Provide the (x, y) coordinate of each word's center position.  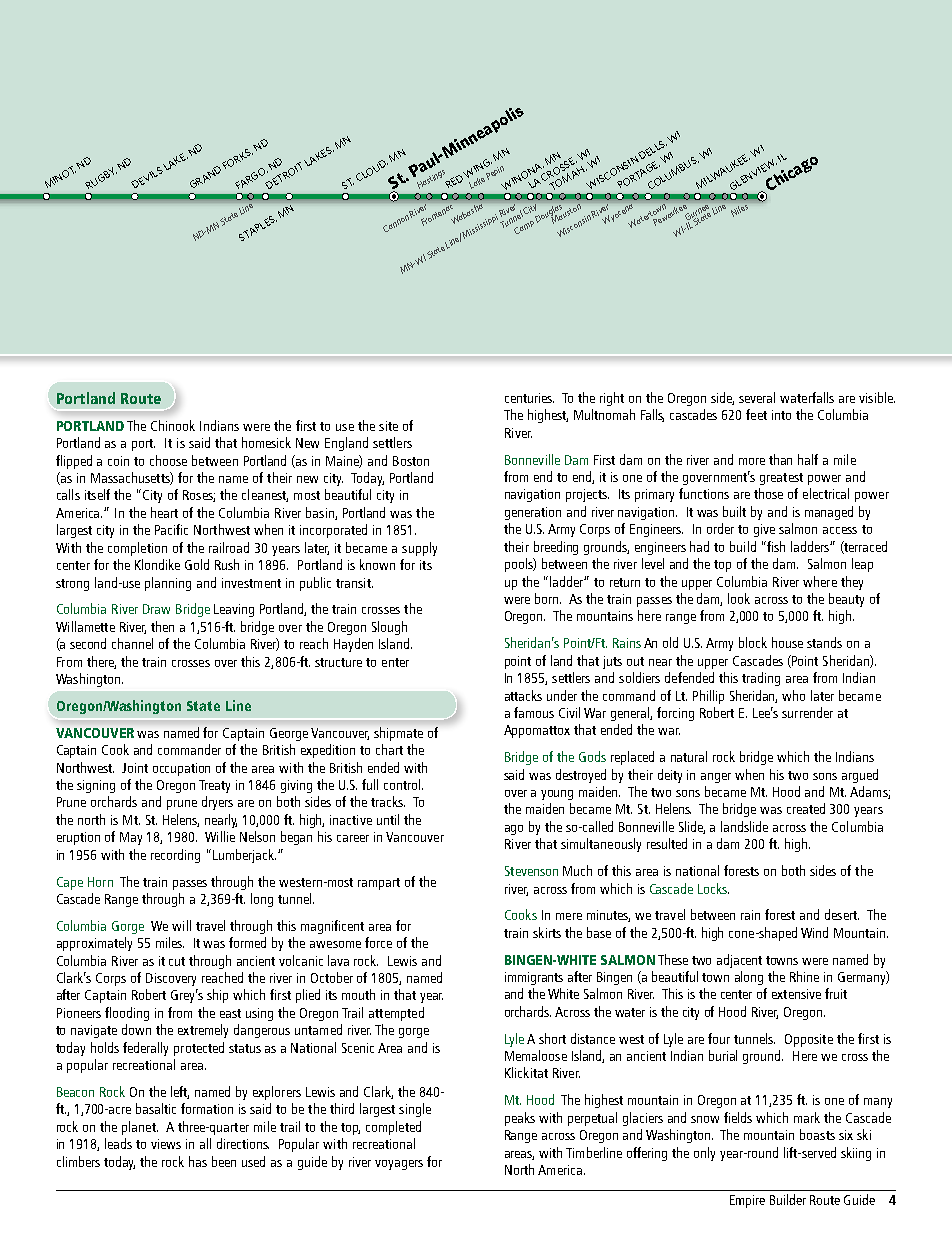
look (739, 598)
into (781, 415)
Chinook (173, 425)
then (162, 626)
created (806, 808)
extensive (796, 994)
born (548, 598)
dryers (217, 803)
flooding (127, 1014)
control (403, 784)
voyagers (399, 1165)
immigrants (534, 978)
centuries (529, 398)
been (224, 1161)
